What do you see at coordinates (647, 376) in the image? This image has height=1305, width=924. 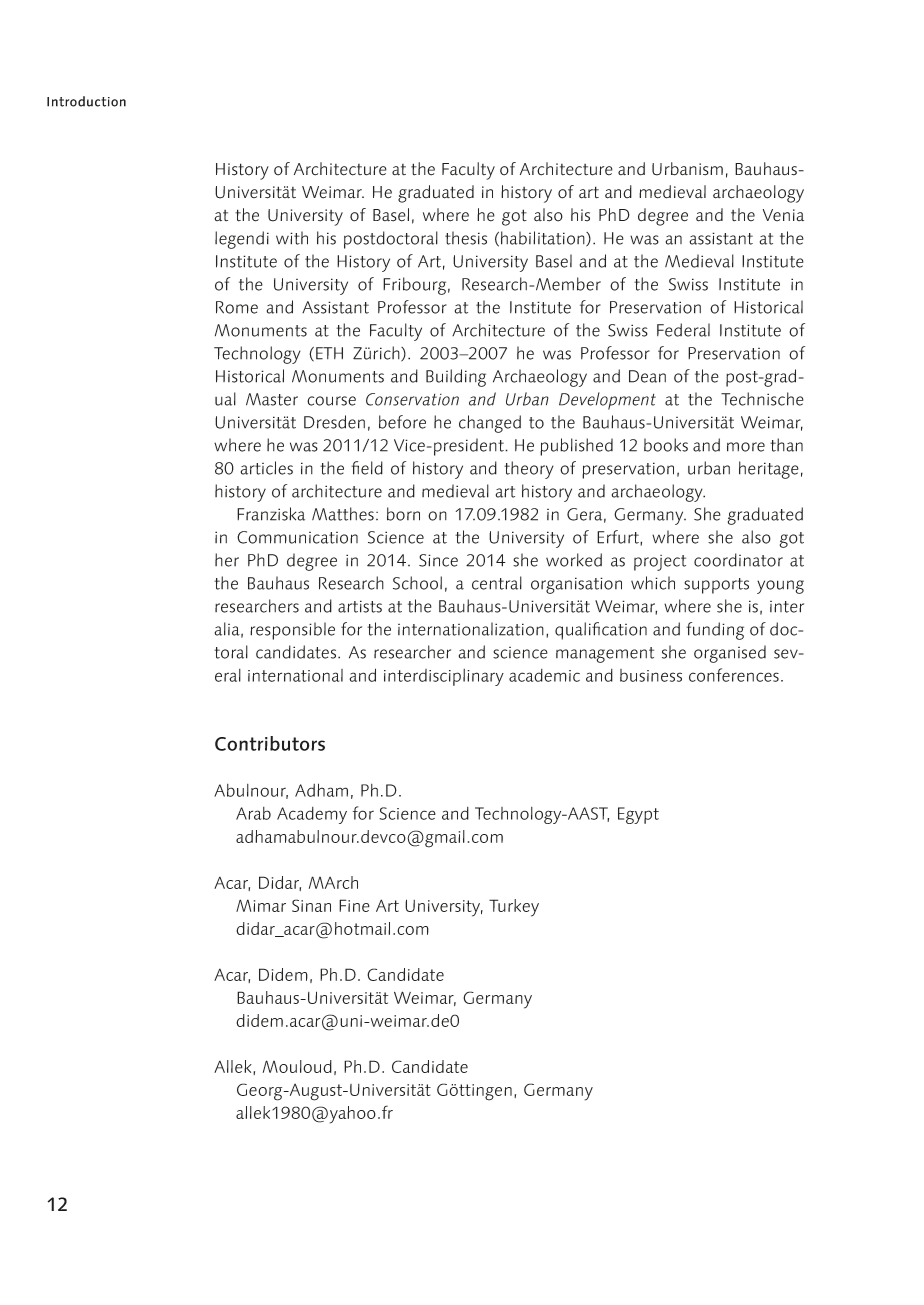 I see `Dean` at bounding box center [647, 376].
